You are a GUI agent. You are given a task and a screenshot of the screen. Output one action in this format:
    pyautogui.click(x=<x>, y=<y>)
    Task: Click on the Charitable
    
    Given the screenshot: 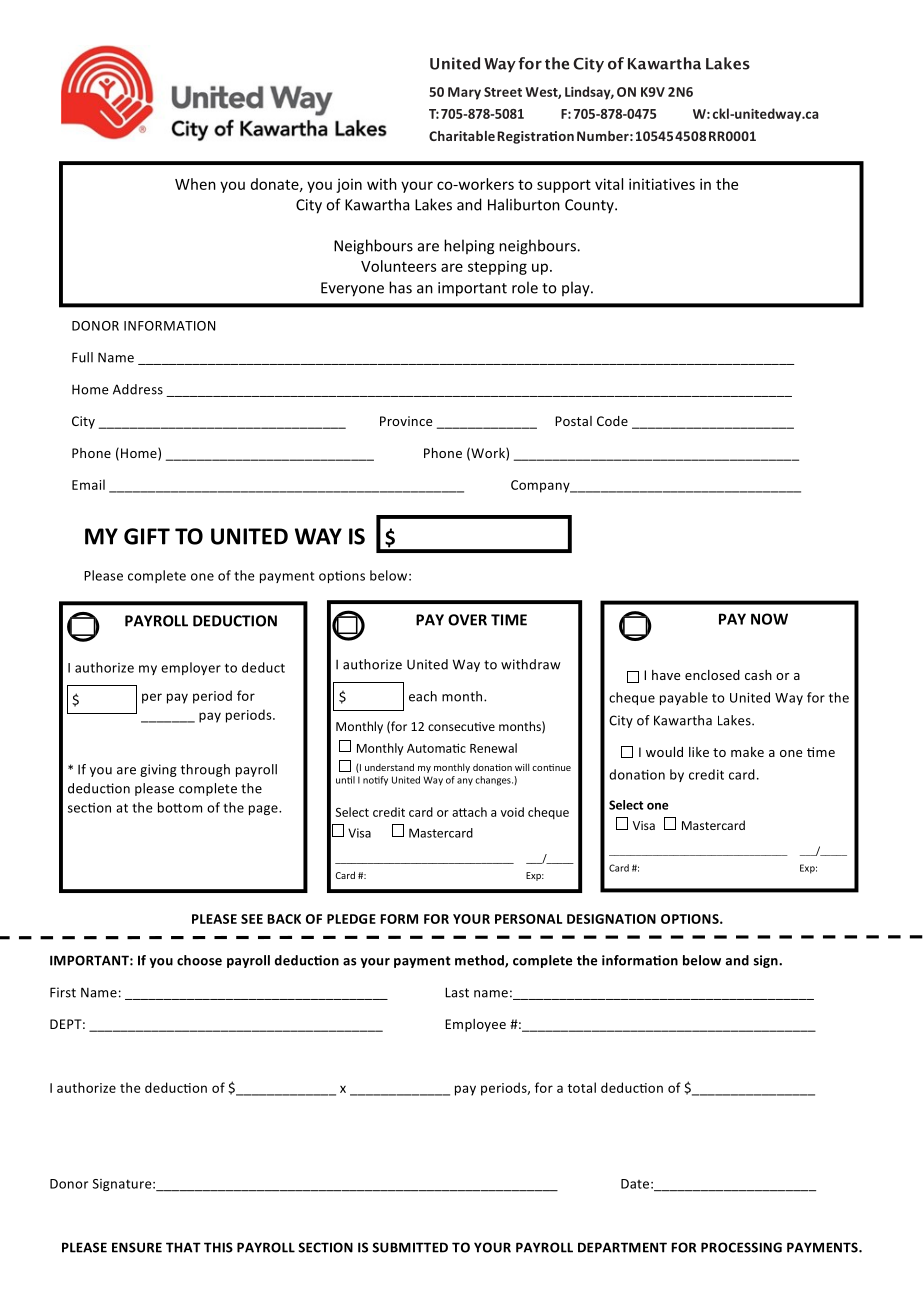 What is the action you would take?
    pyautogui.click(x=462, y=136)
